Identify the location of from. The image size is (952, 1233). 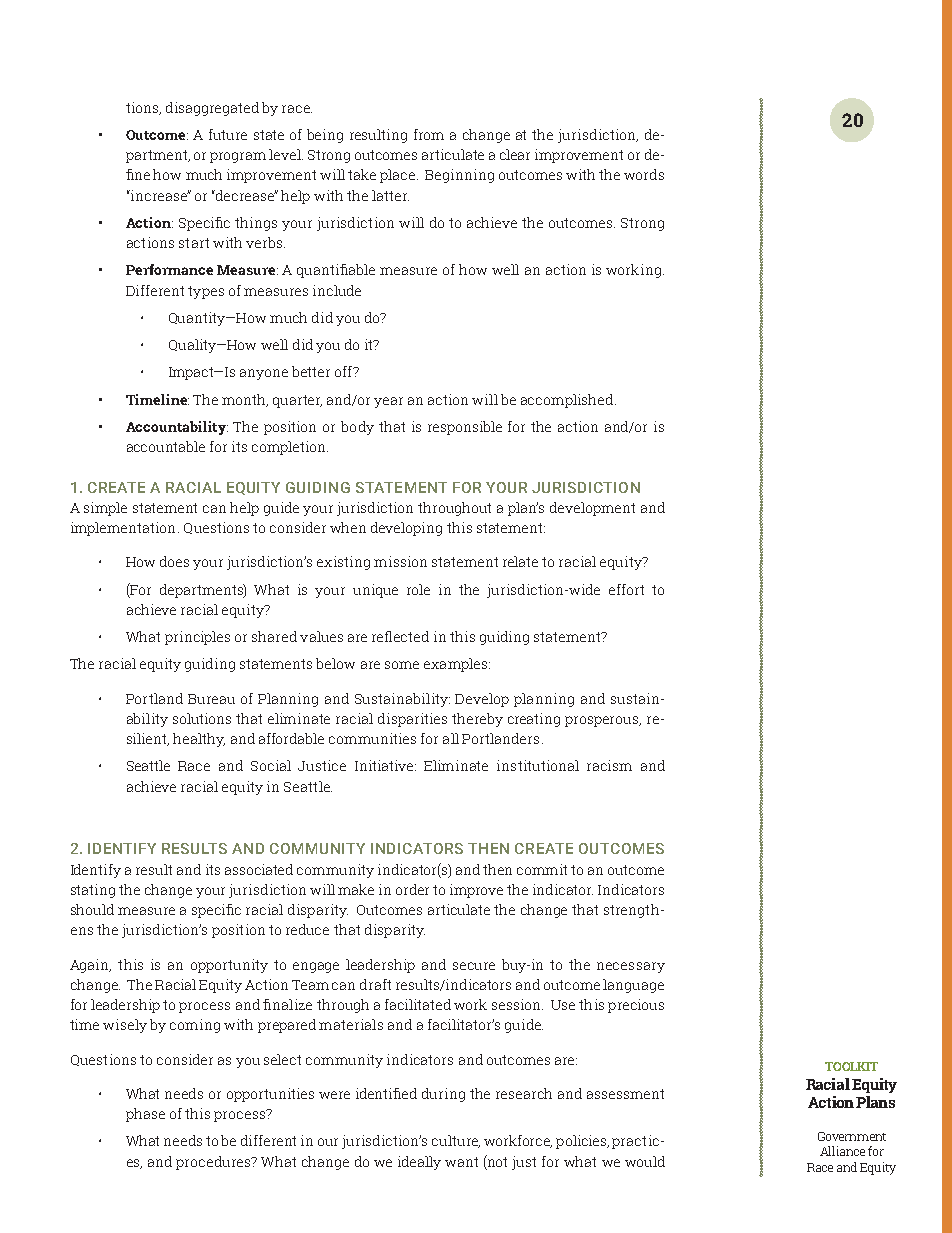
(429, 134).
